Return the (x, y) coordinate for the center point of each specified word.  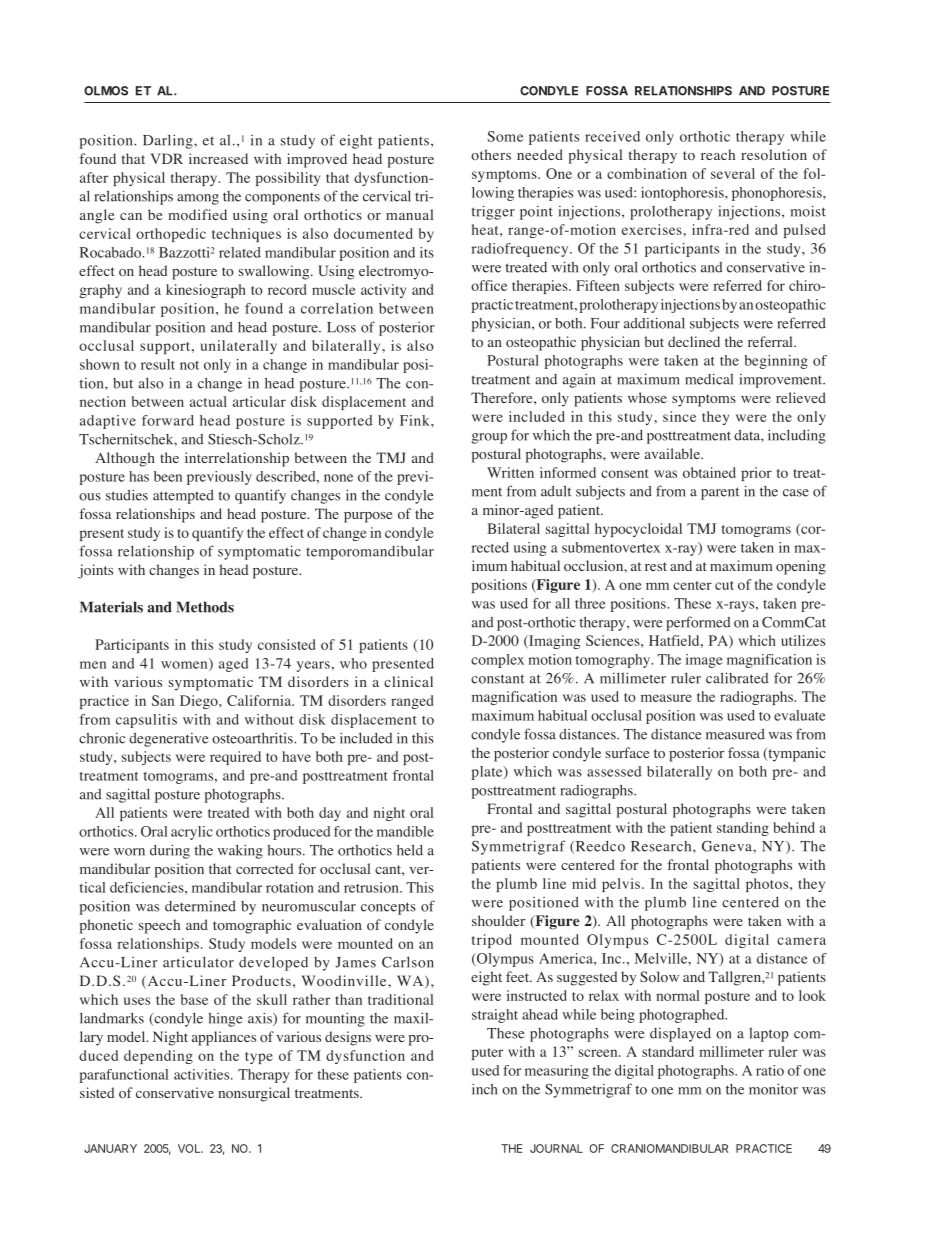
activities (203, 1074)
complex (497, 661)
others (491, 154)
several (733, 173)
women (185, 666)
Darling (169, 141)
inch (484, 1089)
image (704, 661)
